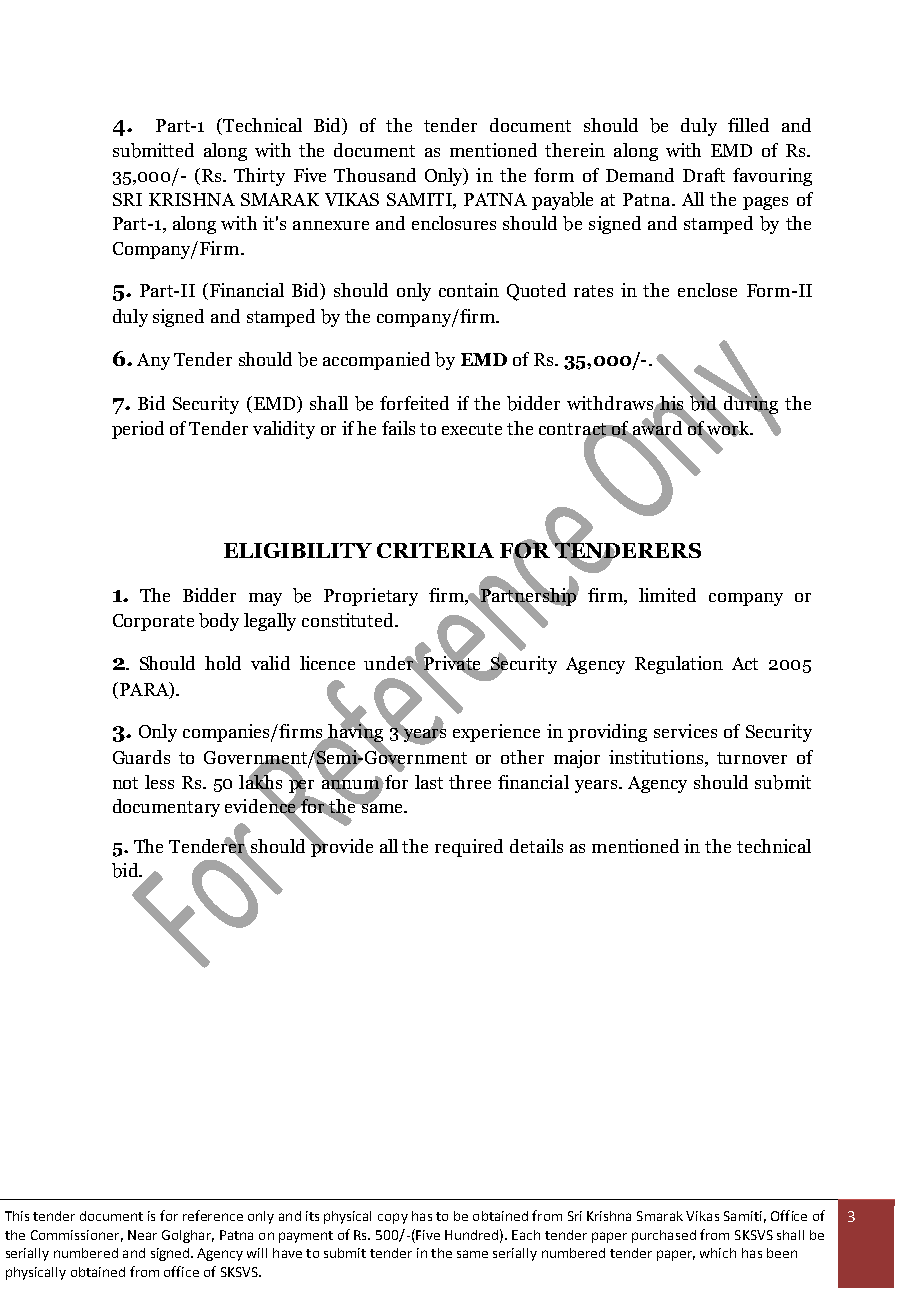  What do you see at coordinates (375, 175) in the screenshot?
I see `Thousand` at bounding box center [375, 175].
